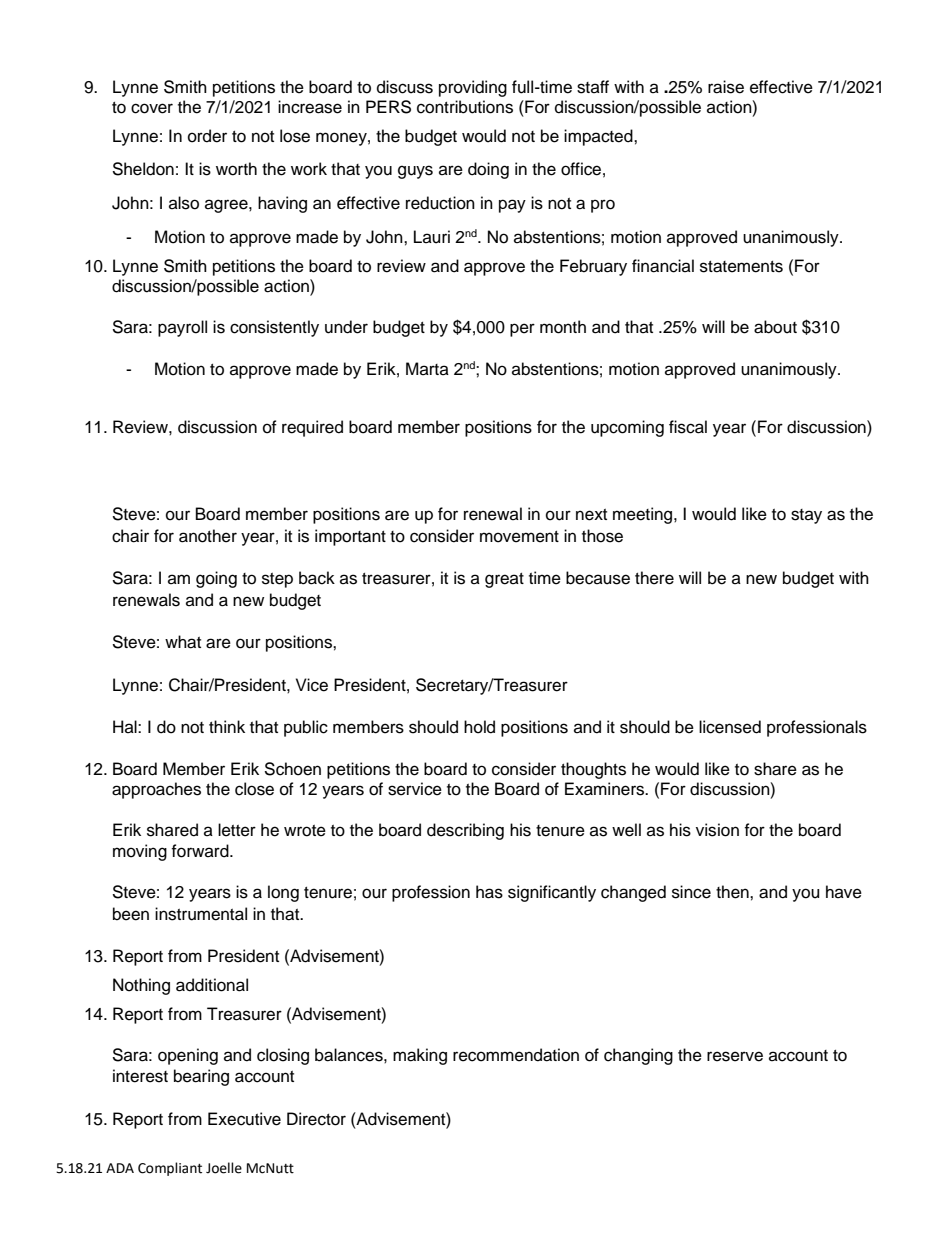 The height and width of the screenshot is (1233, 952). What do you see at coordinates (726, 87) in the screenshot?
I see `raise` at bounding box center [726, 87].
